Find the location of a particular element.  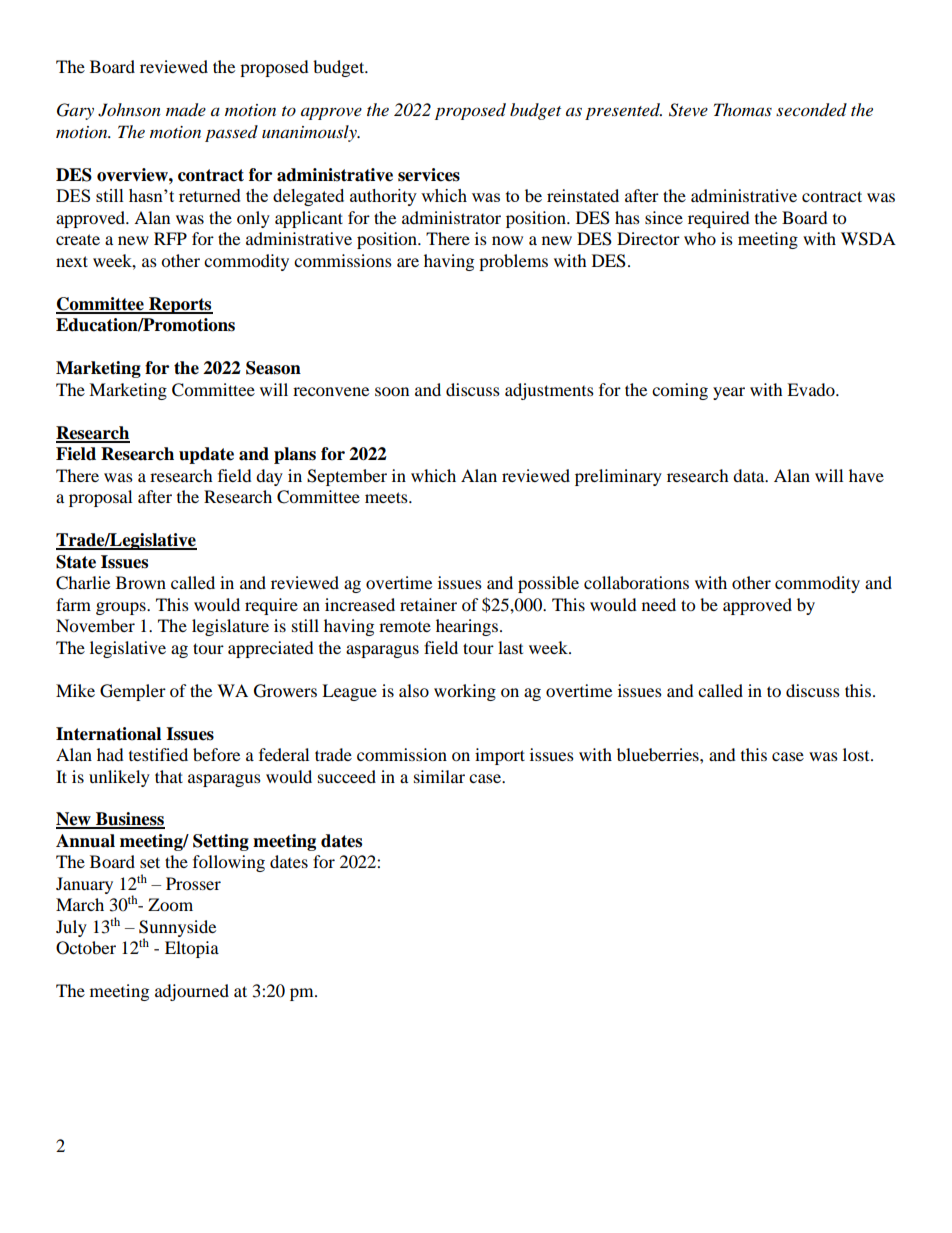

made is located at coordinates (186, 110).
